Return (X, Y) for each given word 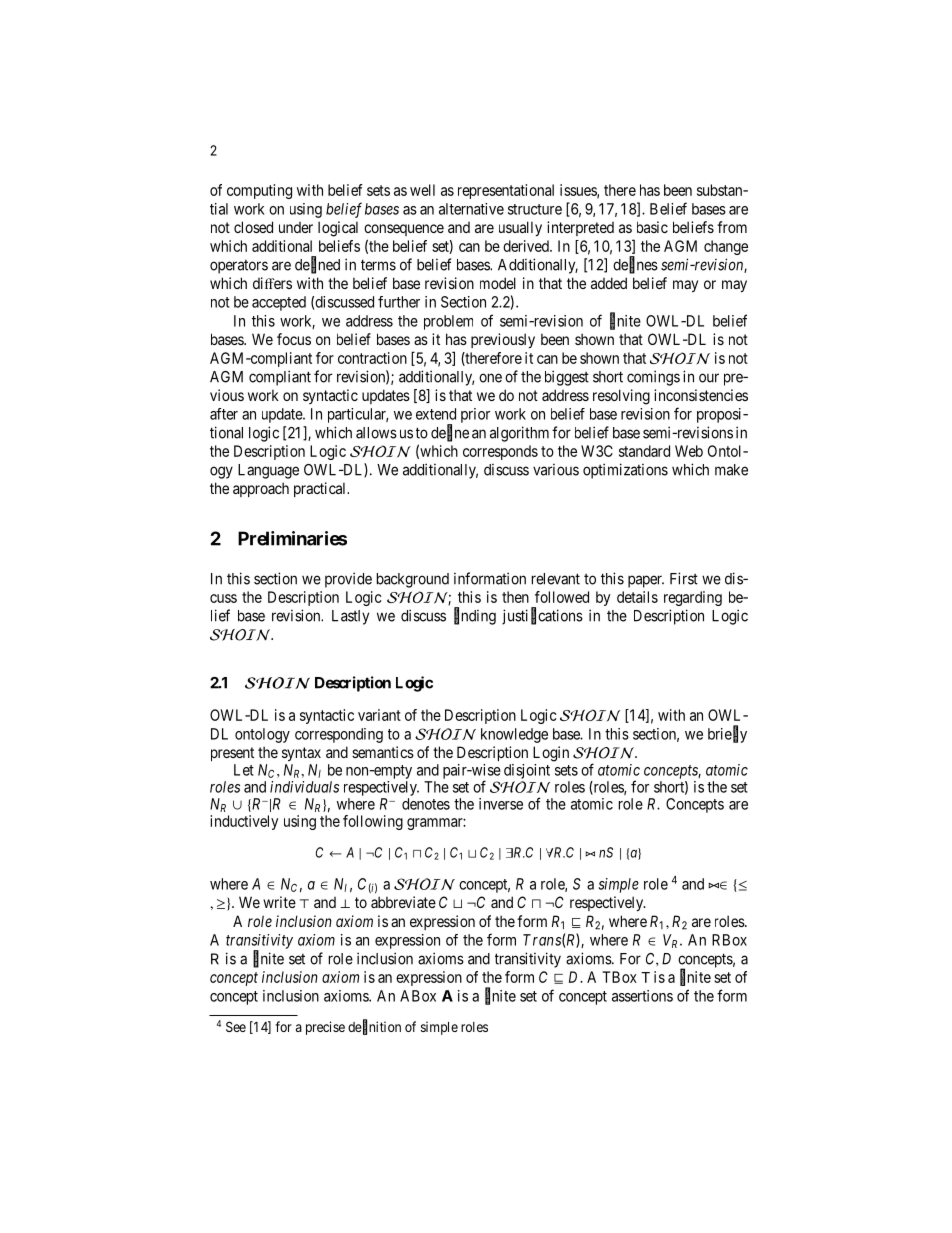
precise (325, 1028)
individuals (304, 787)
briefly (727, 734)
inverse (501, 804)
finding (475, 616)
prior (475, 415)
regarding (693, 598)
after (224, 414)
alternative (471, 209)
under (296, 227)
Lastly (350, 617)
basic (652, 227)
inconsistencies (701, 395)
